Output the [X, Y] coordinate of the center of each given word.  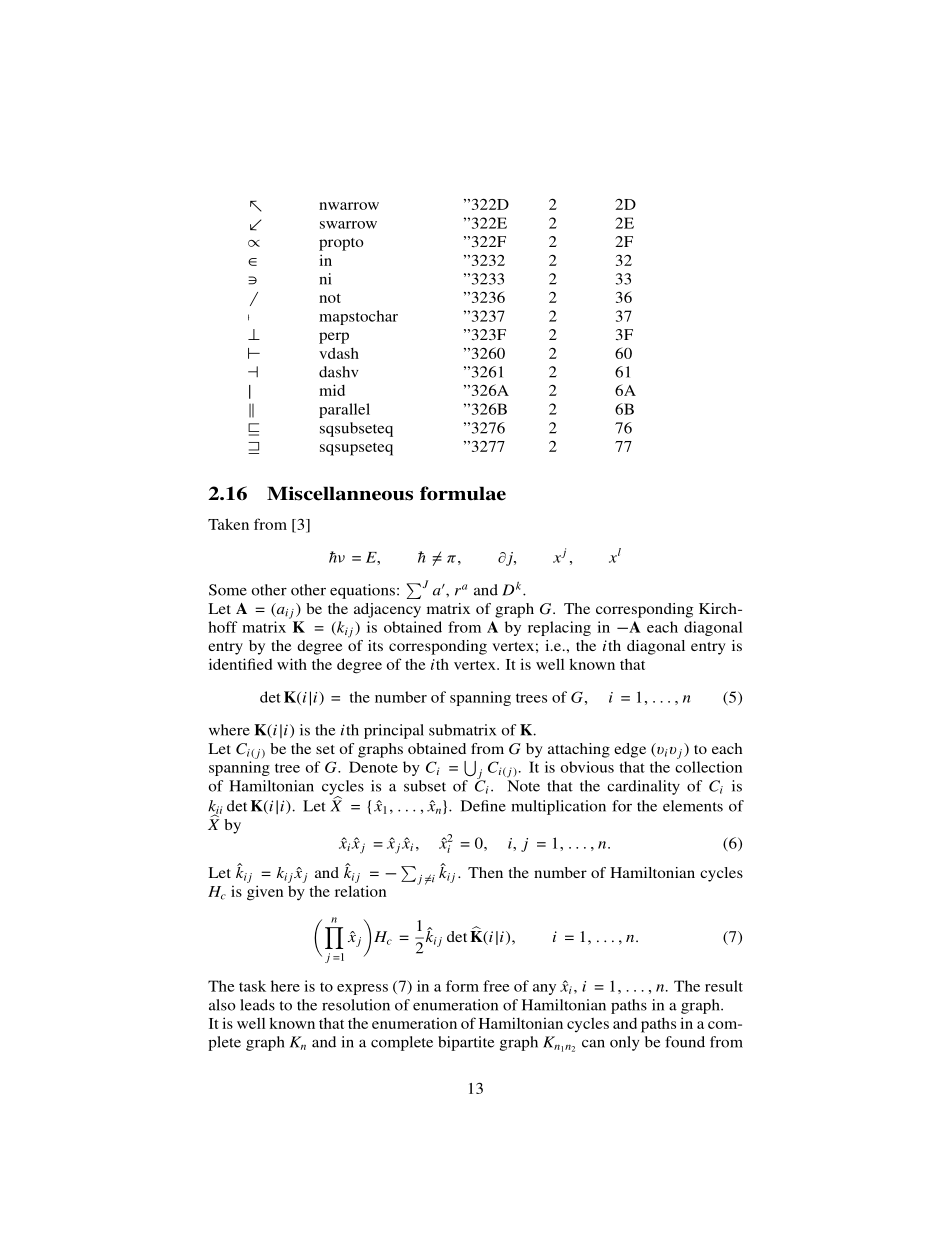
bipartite [466, 1043]
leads [257, 1005]
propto [341, 244]
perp [334, 338]
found [685, 1042]
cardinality [643, 787]
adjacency [387, 610]
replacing [559, 628]
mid [332, 390]
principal [394, 731]
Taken [228, 524]
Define [483, 806]
